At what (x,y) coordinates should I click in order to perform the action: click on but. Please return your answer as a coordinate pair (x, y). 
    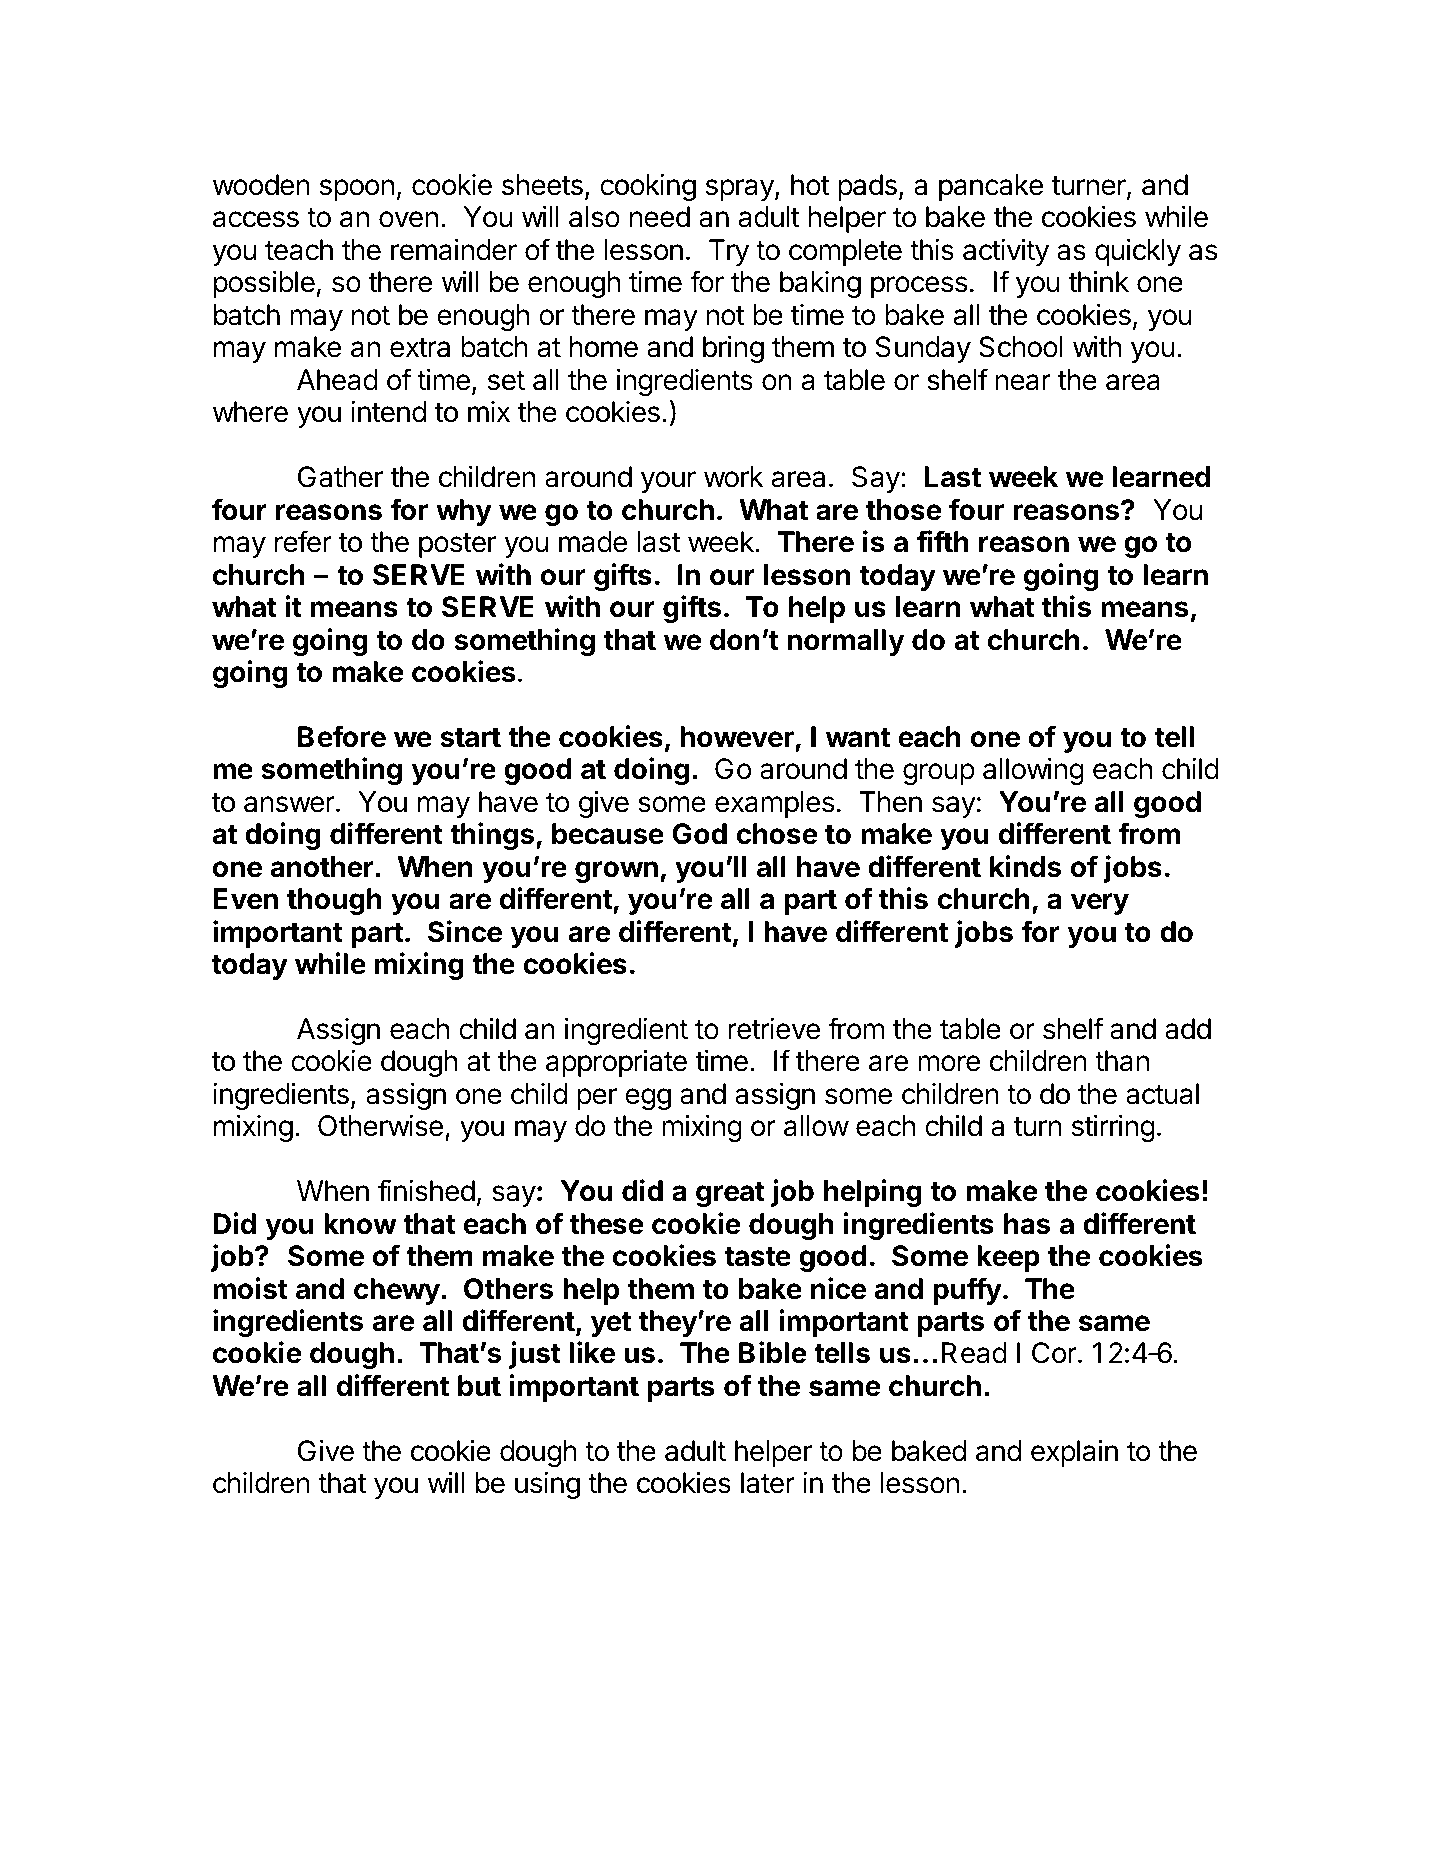
    Looking at the image, I should click on (479, 1386).
